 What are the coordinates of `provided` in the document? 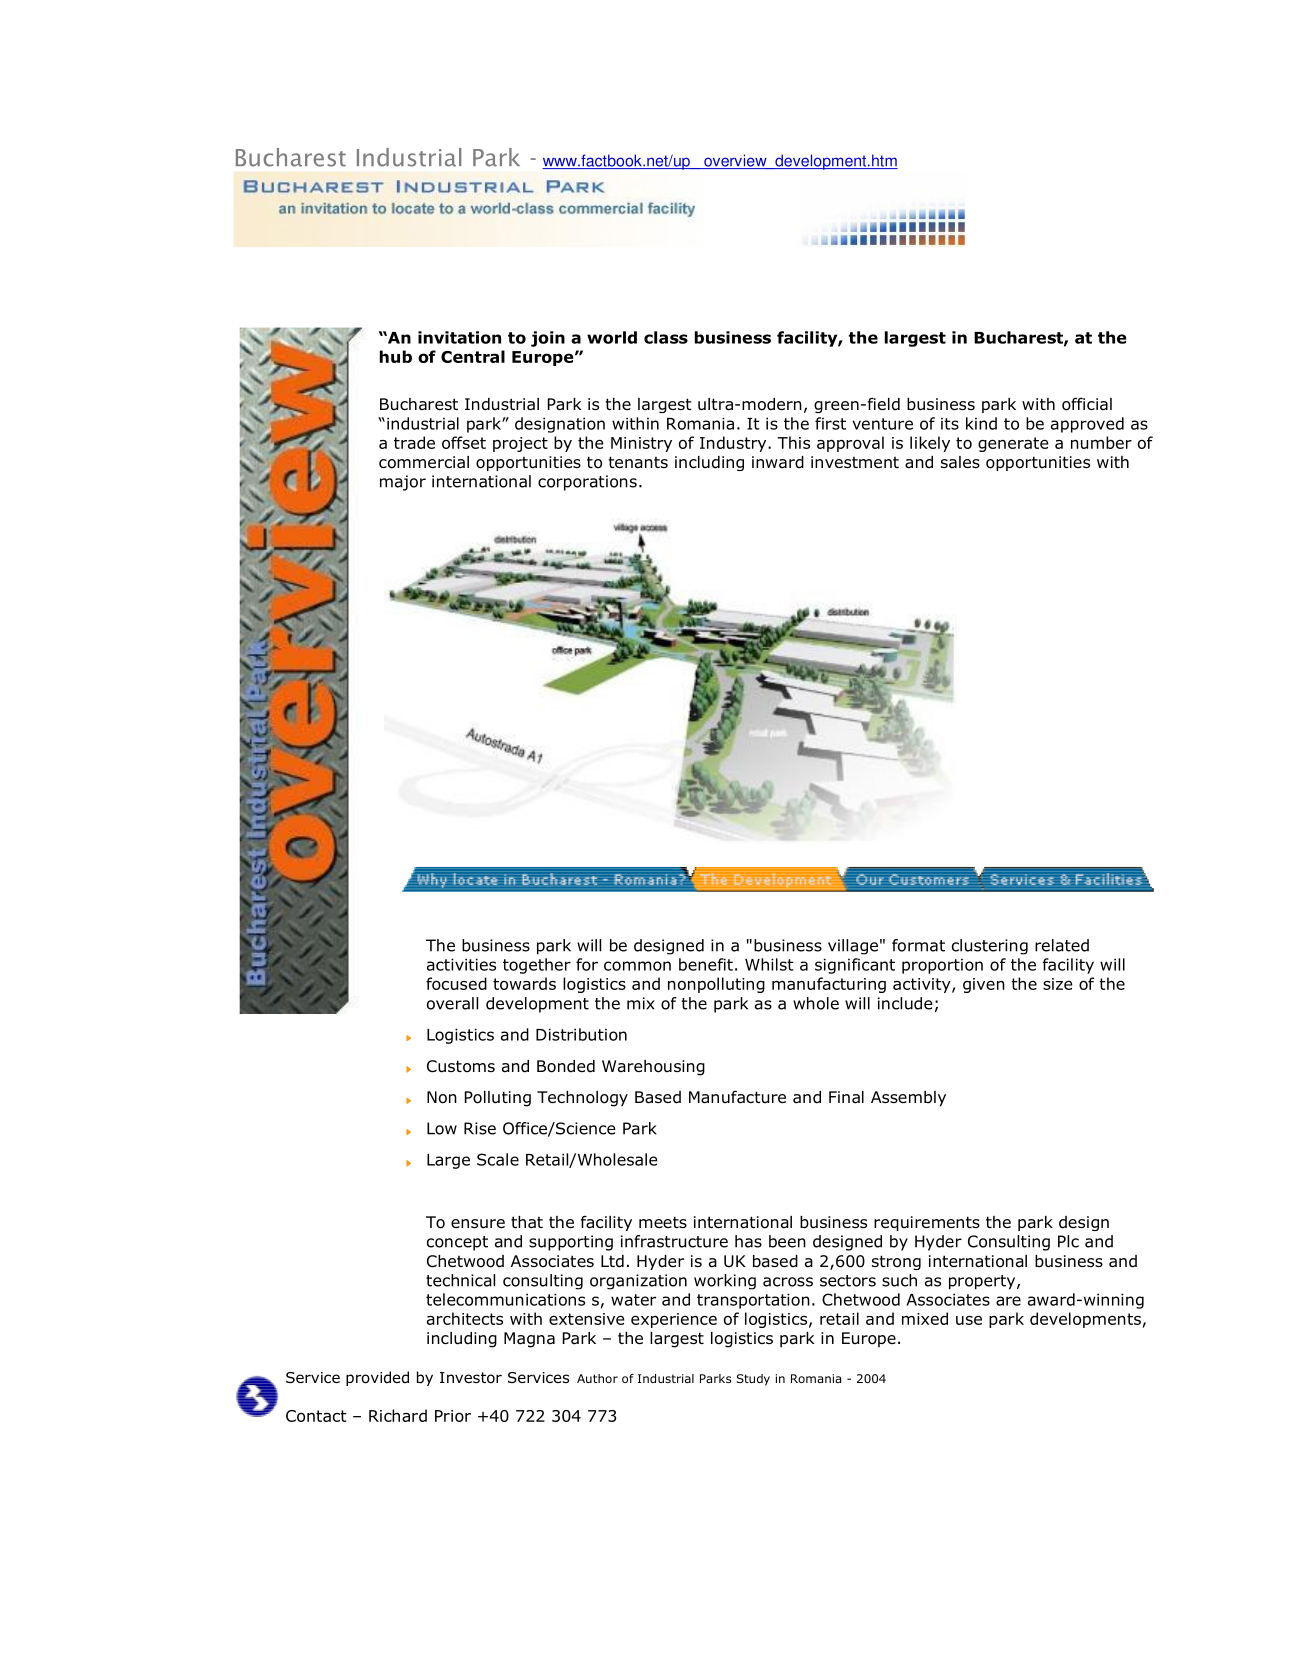 It's located at (377, 1378).
